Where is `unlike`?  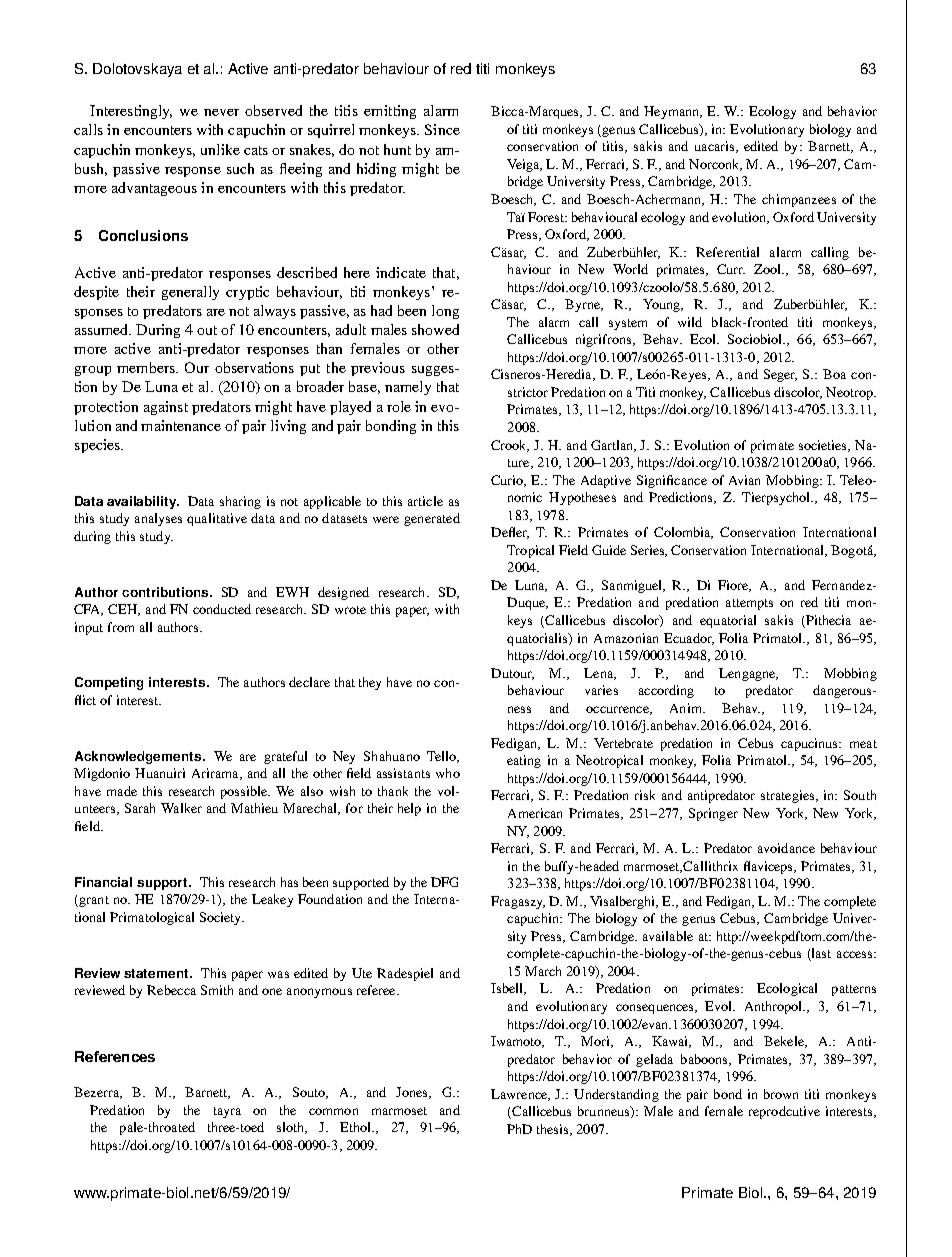 unlike is located at coordinates (220, 149).
